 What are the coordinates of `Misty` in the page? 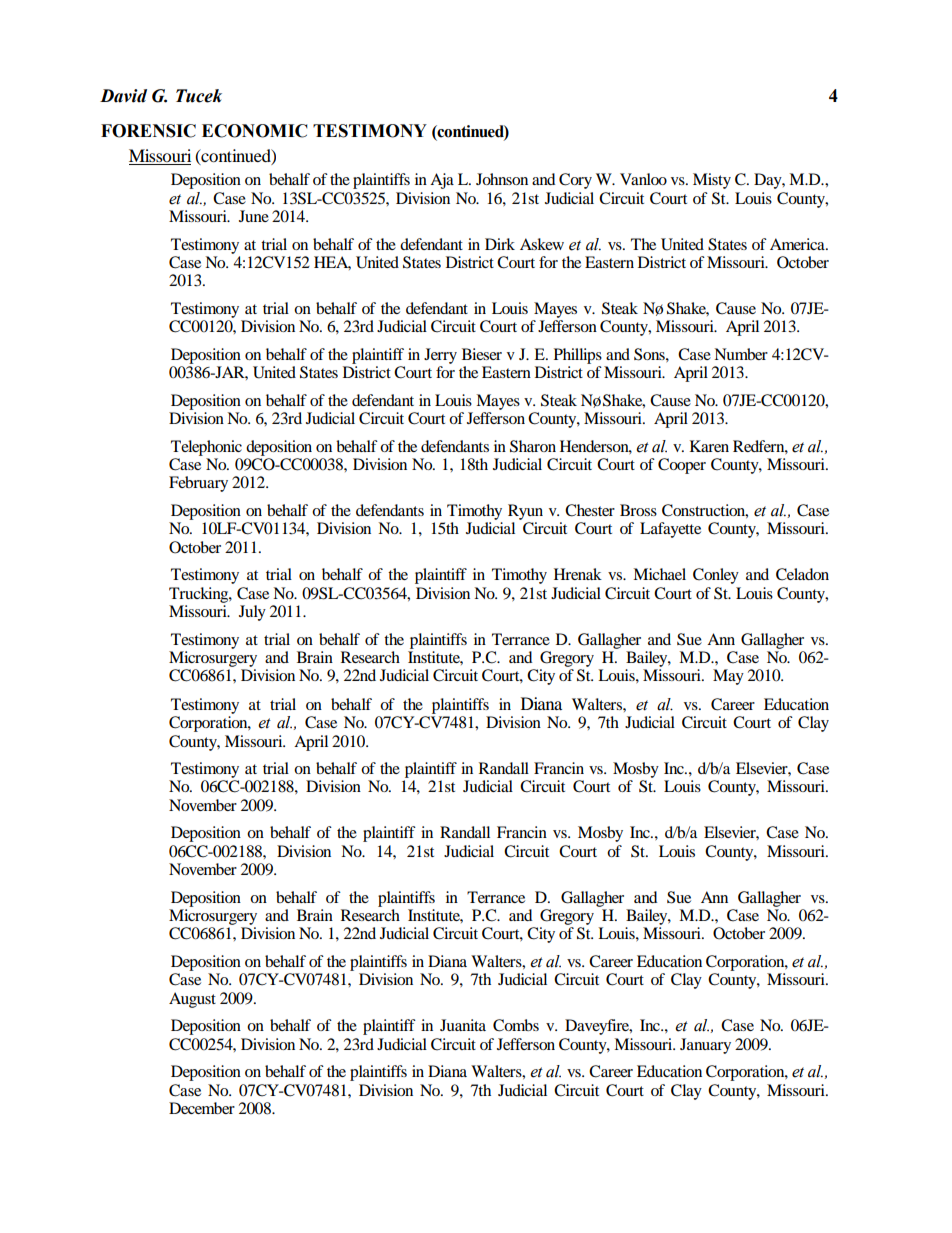 It's located at (712, 181).
